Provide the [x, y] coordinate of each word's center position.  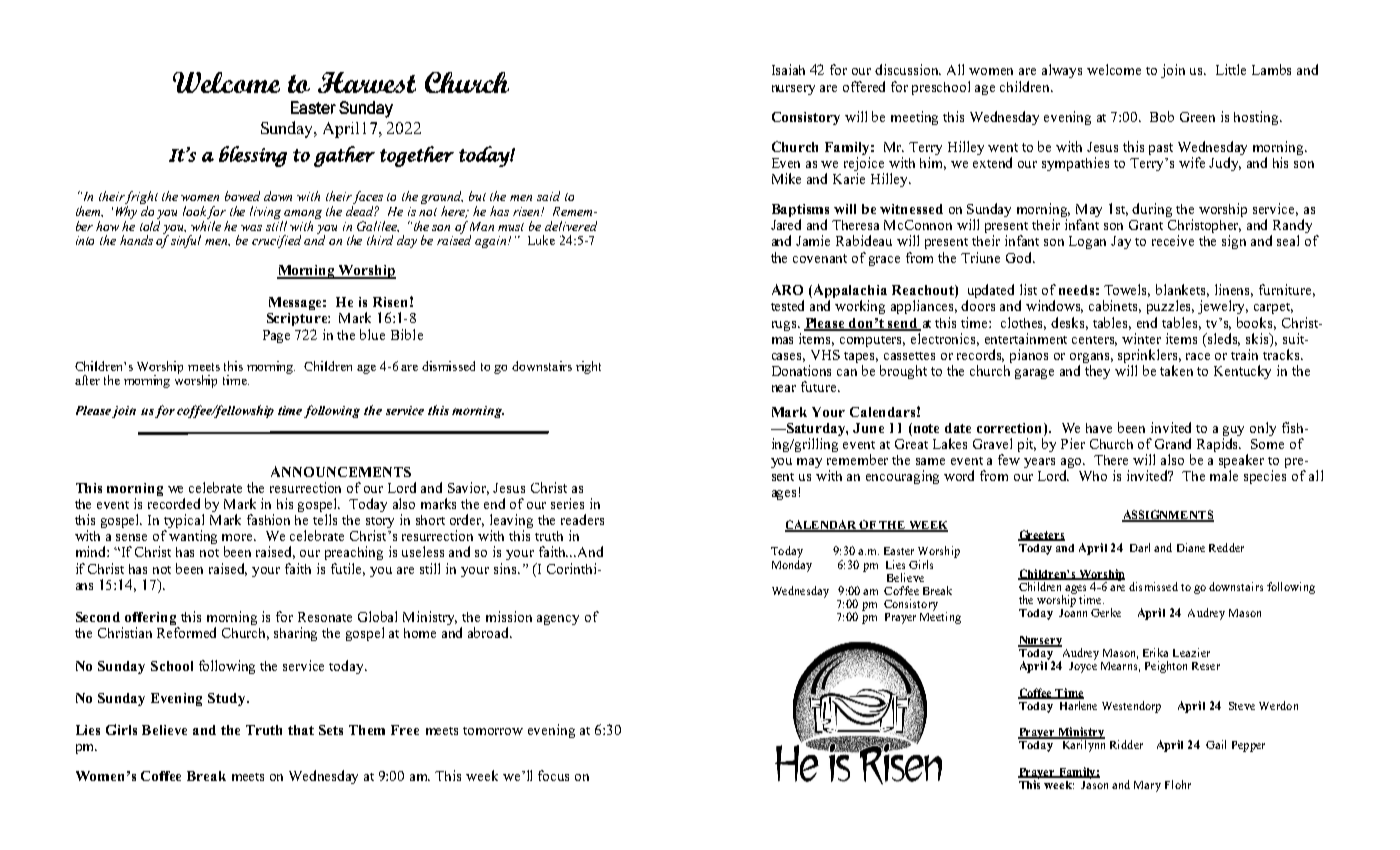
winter [1141, 338]
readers [582, 519]
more [239, 537]
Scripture [298, 319]
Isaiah [788, 69]
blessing [253, 156]
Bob [1162, 116]
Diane [1191, 547]
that [301, 730]
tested [787, 305]
